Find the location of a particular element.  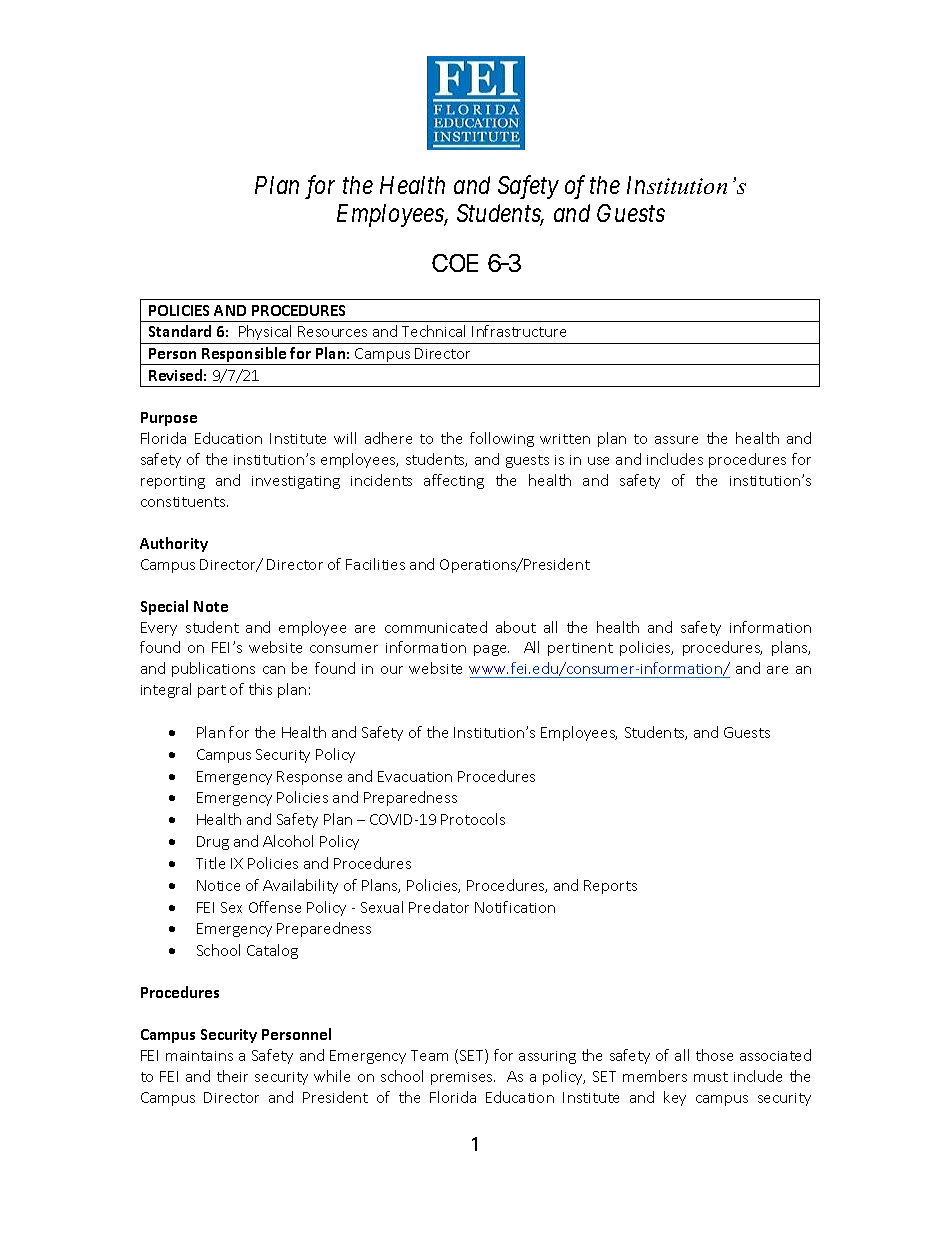

COE is located at coordinates (455, 263).
